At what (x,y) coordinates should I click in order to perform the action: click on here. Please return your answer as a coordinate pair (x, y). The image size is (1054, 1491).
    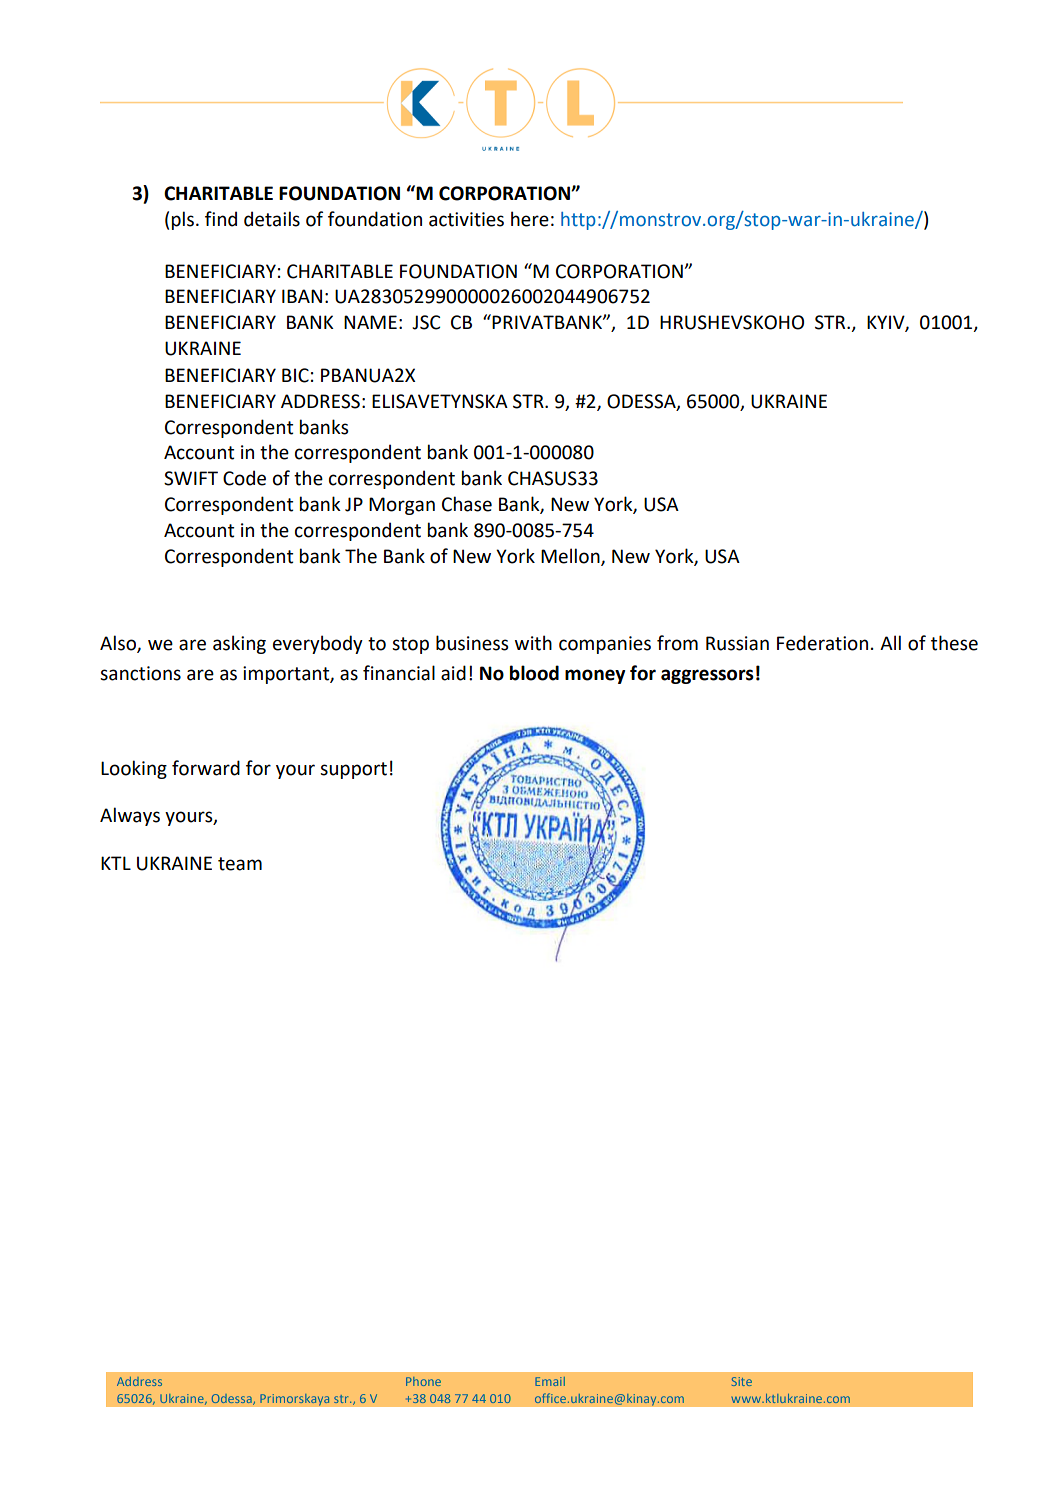
    Looking at the image, I should click on (530, 219).
